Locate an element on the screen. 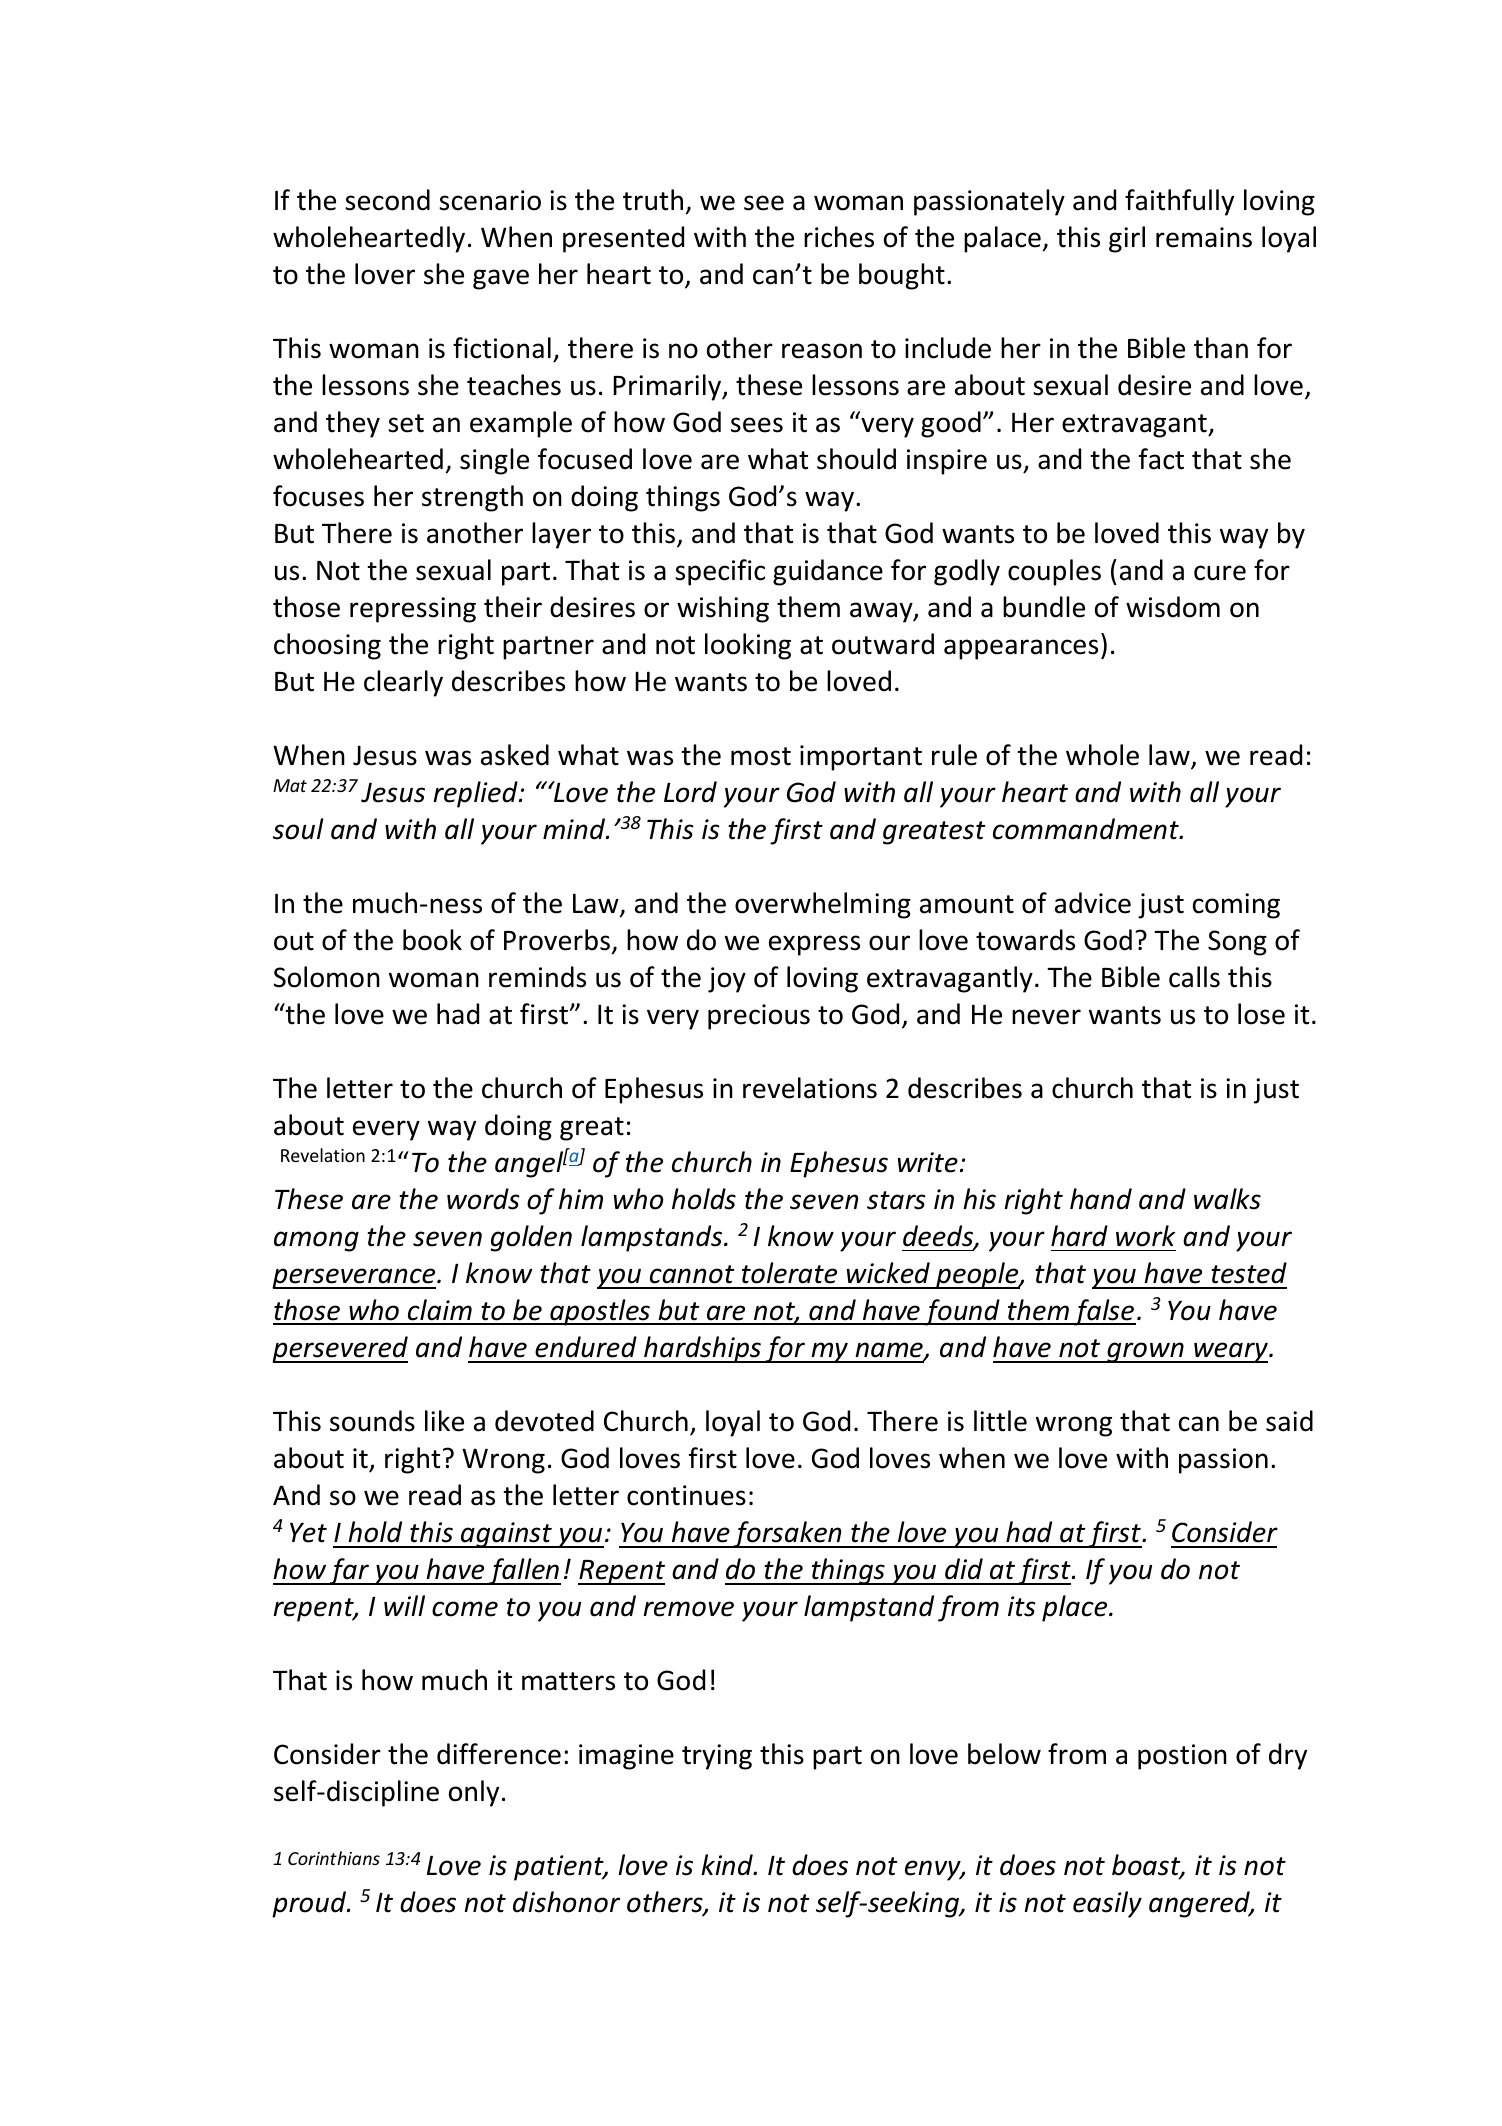 The image size is (1502, 2126). grown is located at coordinates (1145, 1352).
